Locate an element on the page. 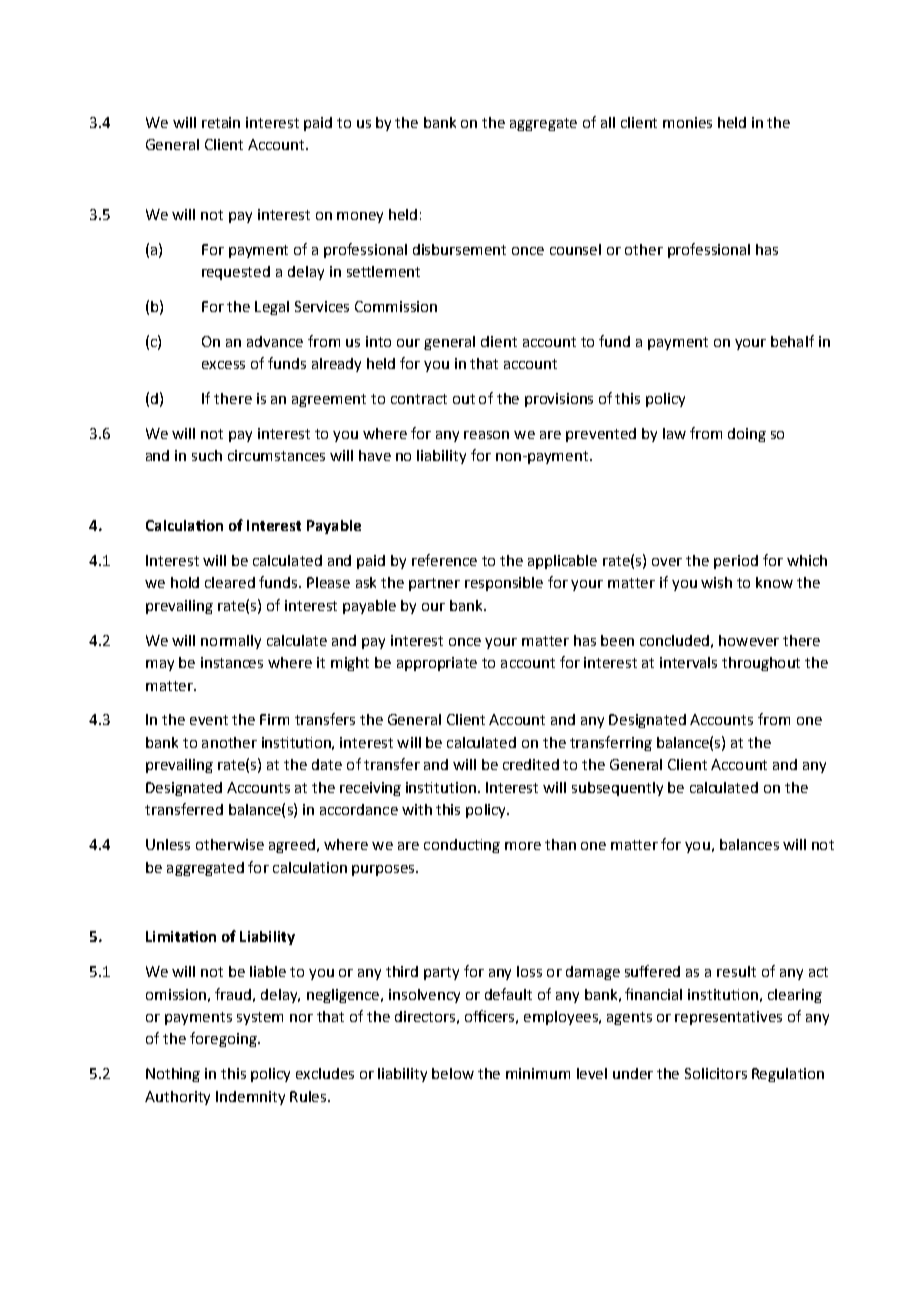  responsible is located at coordinates (504, 584).
